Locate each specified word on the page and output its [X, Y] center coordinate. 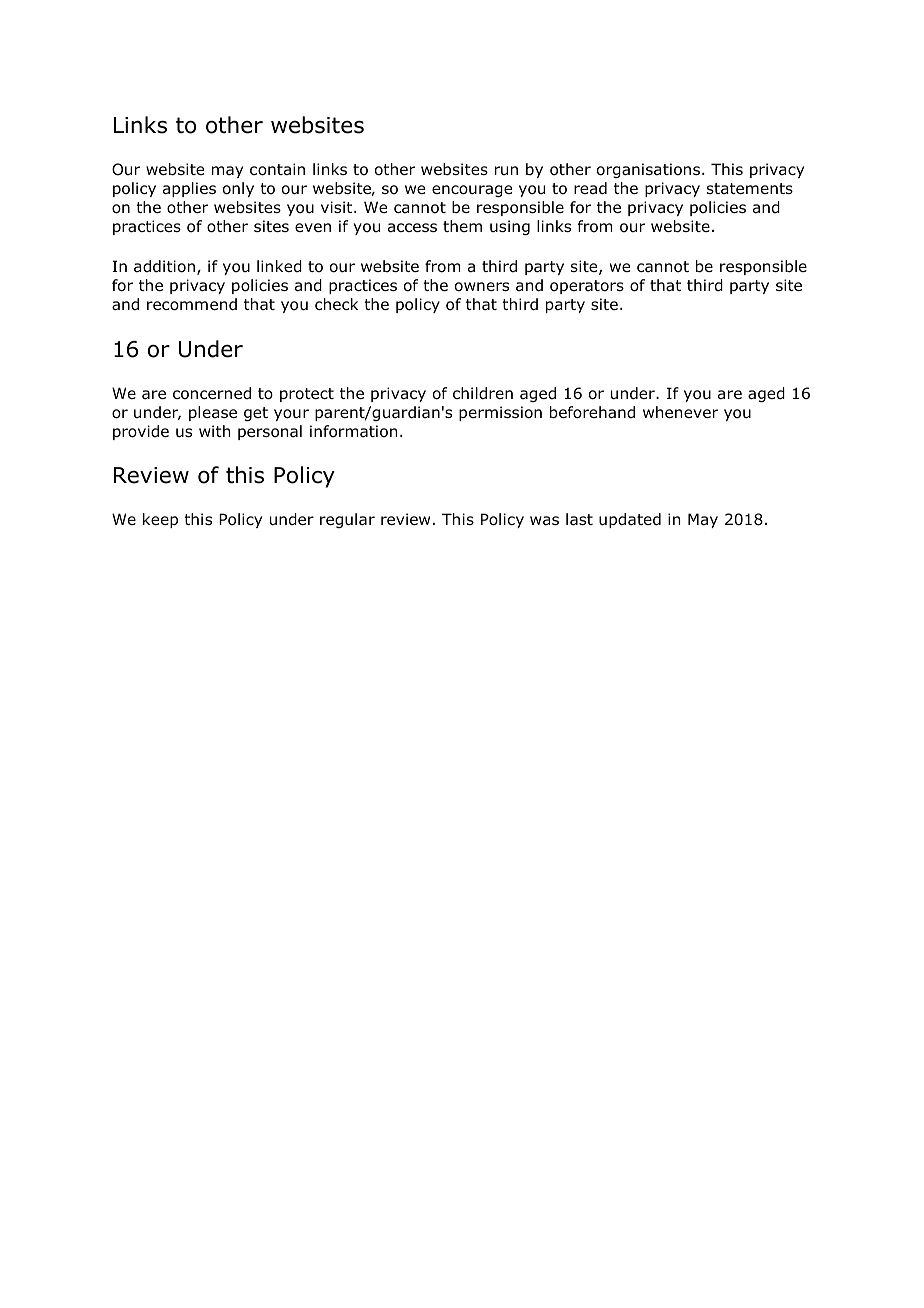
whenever [680, 412]
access [412, 228]
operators [587, 287]
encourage [472, 191]
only [238, 189]
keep [160, 520]
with [215, 431]
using [510, 227]
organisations [648, 170]
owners [482, 287]
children [483, 393]
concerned [212, 393]
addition [164, 266]
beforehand [592, 412]
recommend [192, 304]
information [354, 431]
